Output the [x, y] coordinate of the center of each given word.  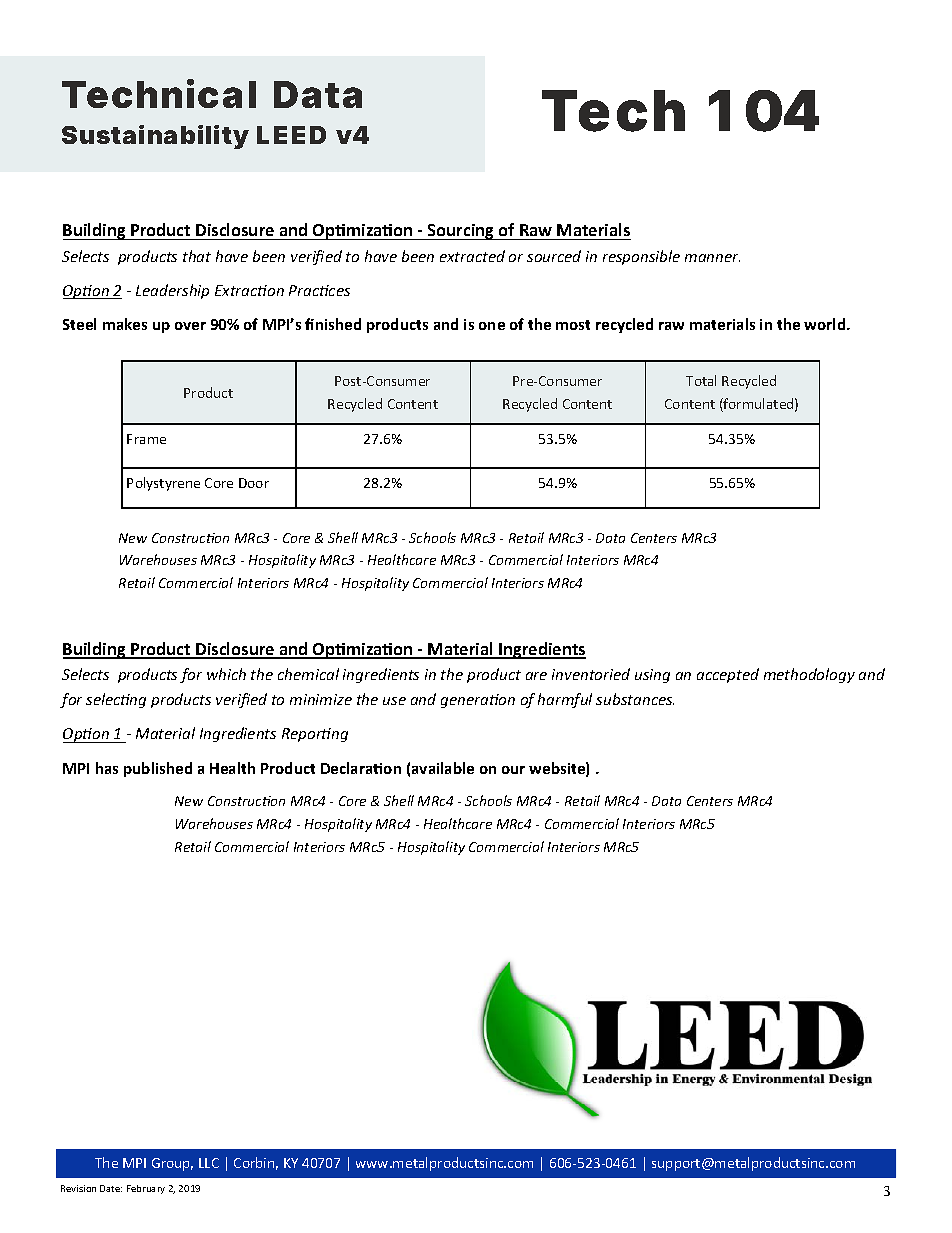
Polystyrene [163, 484]
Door [254, 483]
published [158, 769]
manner [712, 258]
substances [635, 699]
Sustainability [155, 137]
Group [172, 1164]
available [443, 768]
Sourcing [461, 232]
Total [701, 380]
